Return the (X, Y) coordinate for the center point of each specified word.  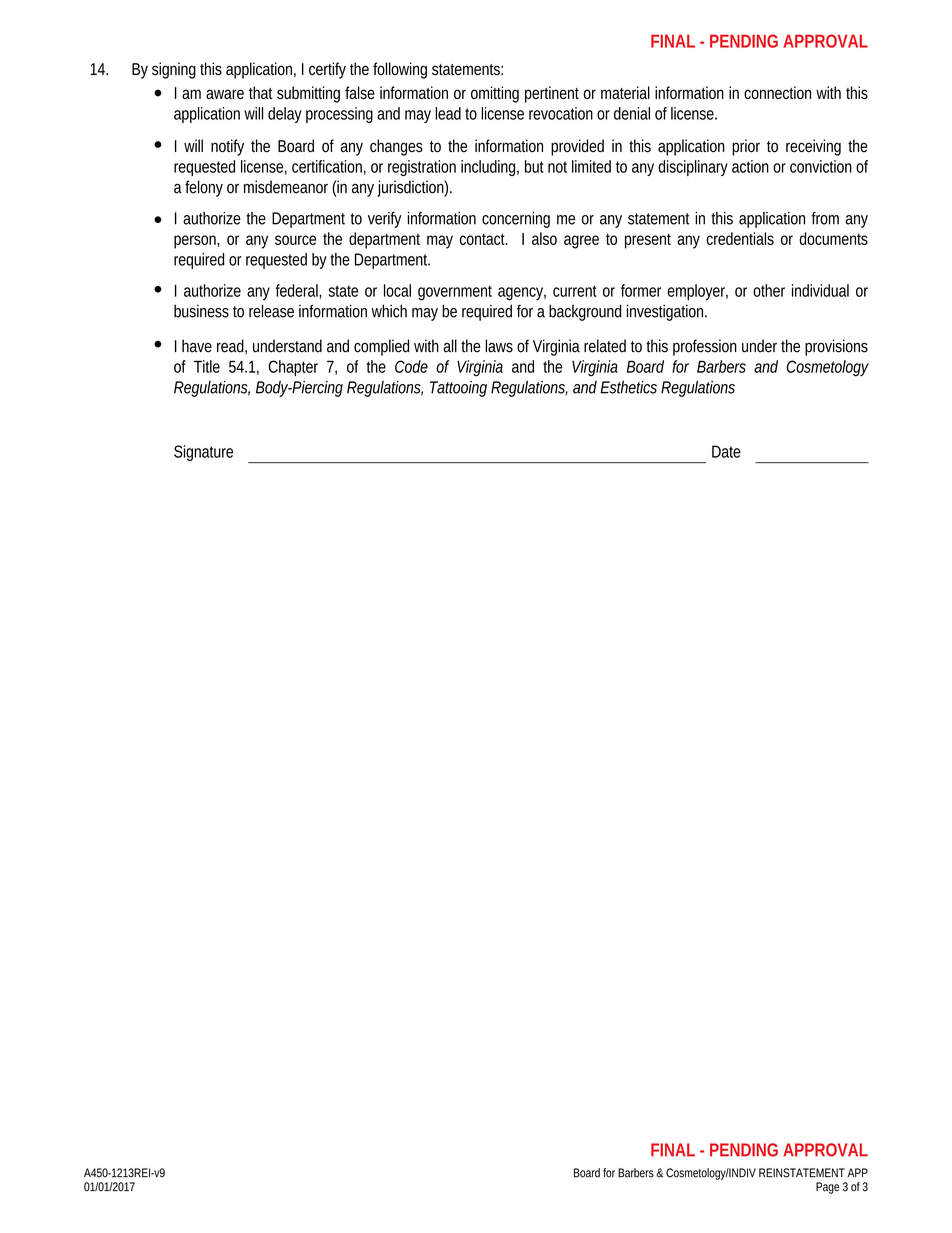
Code (411, 366)
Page (827, 1188)
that (260, 92)
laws (499, 346)
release (271, 311)
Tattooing (458, 389)
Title (207, 366)
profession (705, 347)
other (769, 290)
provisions (836, 347)
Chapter (293, 368)
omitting (495, 94)
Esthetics (628, 387)
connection (777, 92)
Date (726, 451)
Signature (203, 453)
